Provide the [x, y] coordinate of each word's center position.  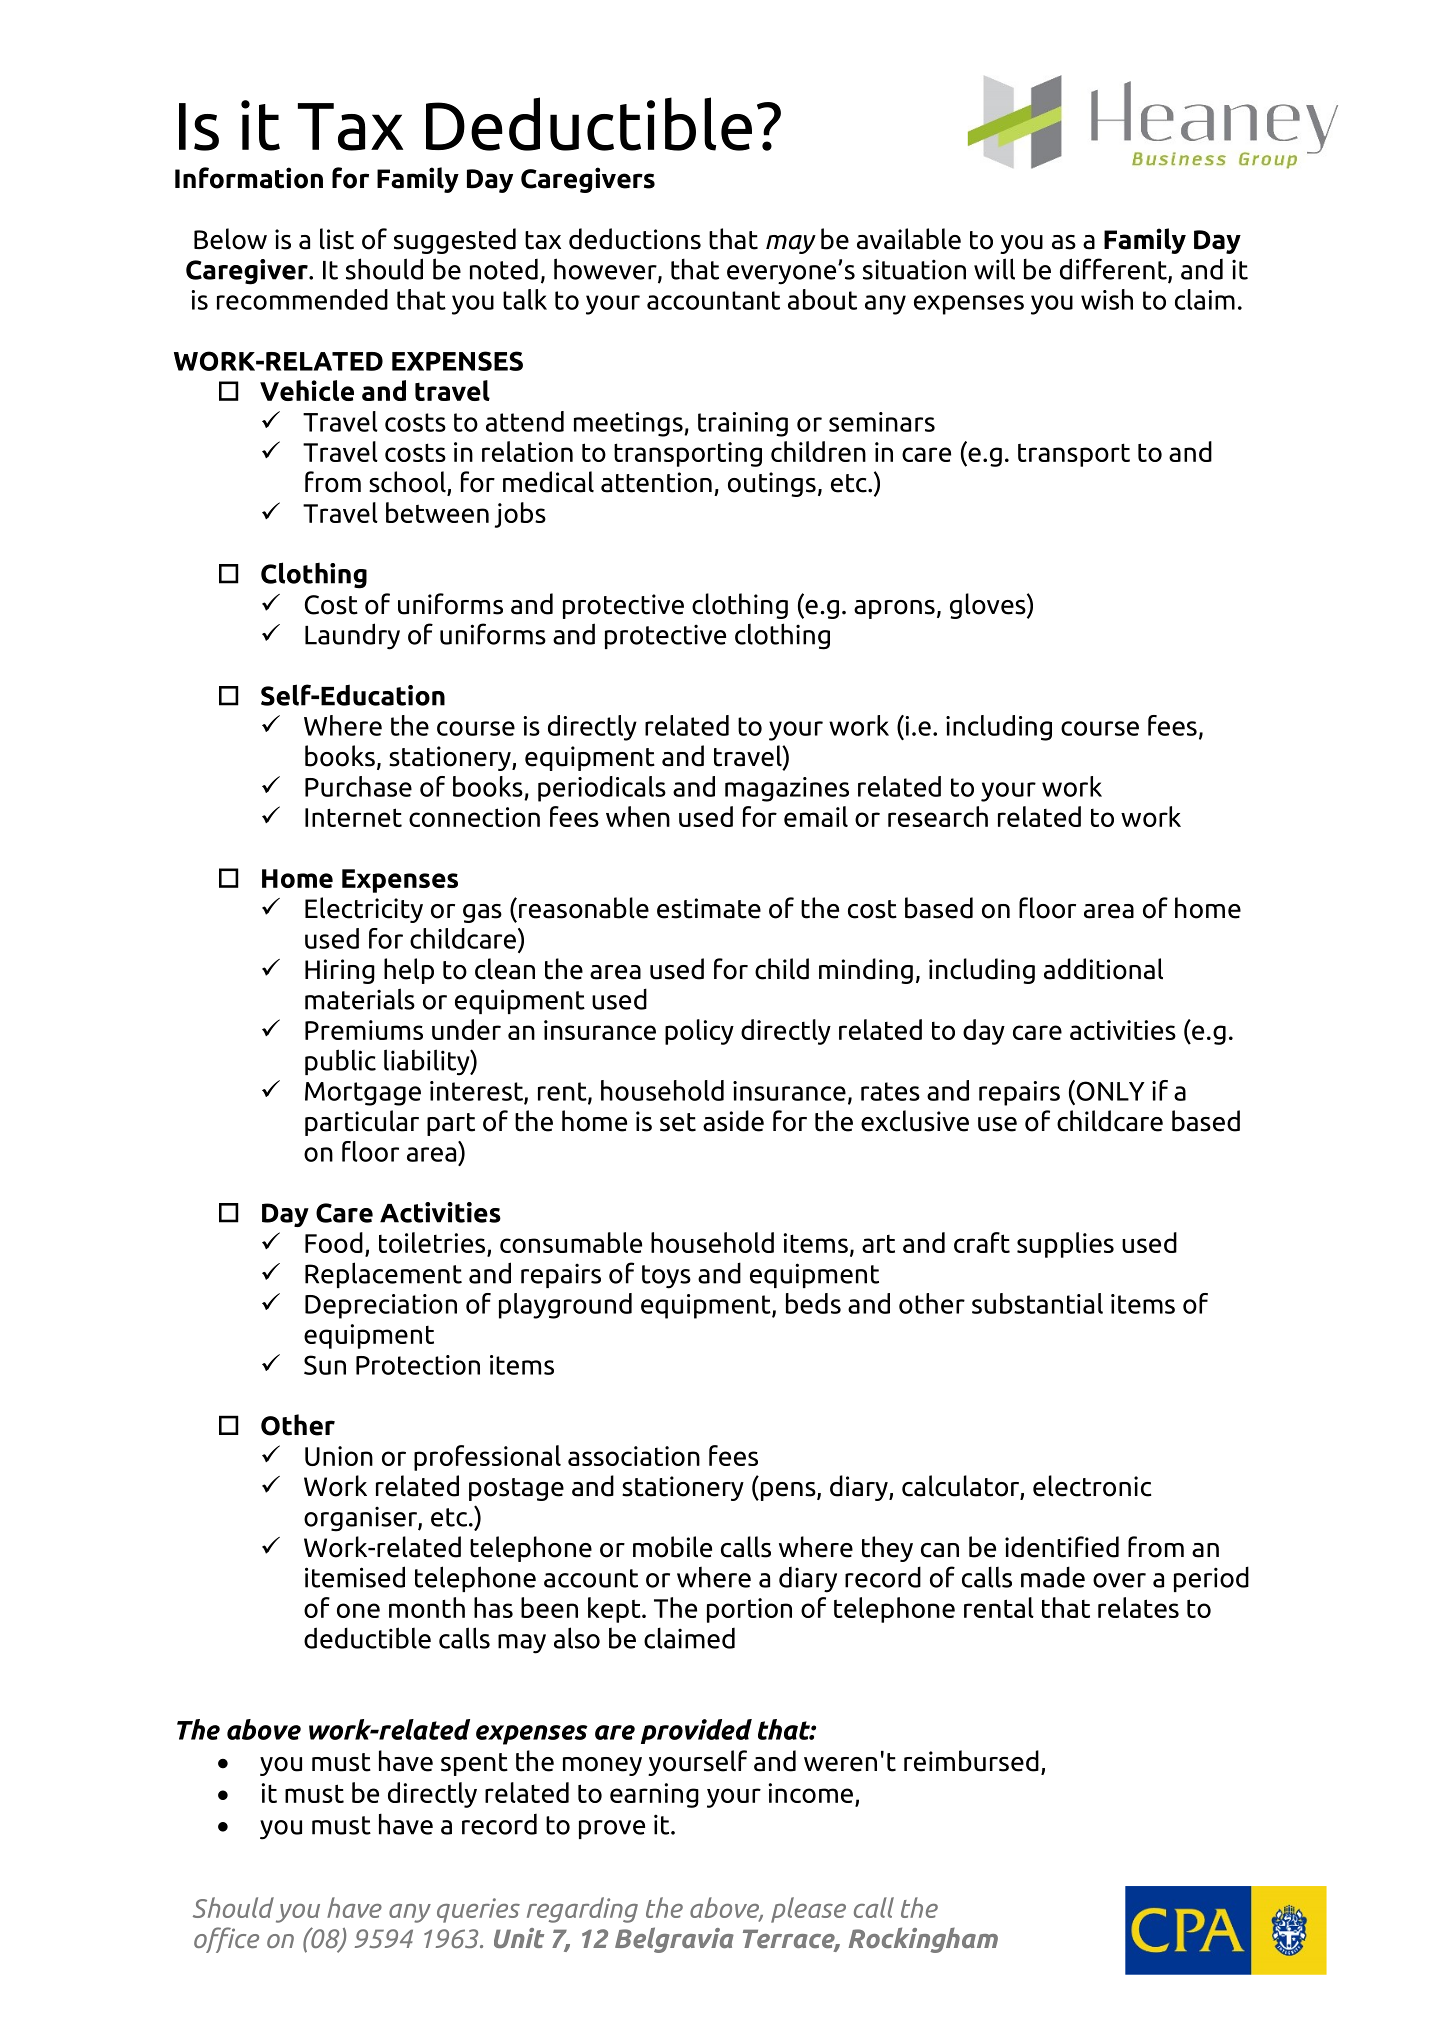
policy [699, 1032]
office [226, 1940]
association [634, 1456]
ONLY [1109, 1090]
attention [656, 482]
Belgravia [674, 1940]
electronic [1092, 1486]
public [340, 1062]
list [337, 239]
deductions [635, 239]
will [994, 269]
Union [339, 1456]
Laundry [352, 636]
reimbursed [971, 1761]
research [938, 816]
